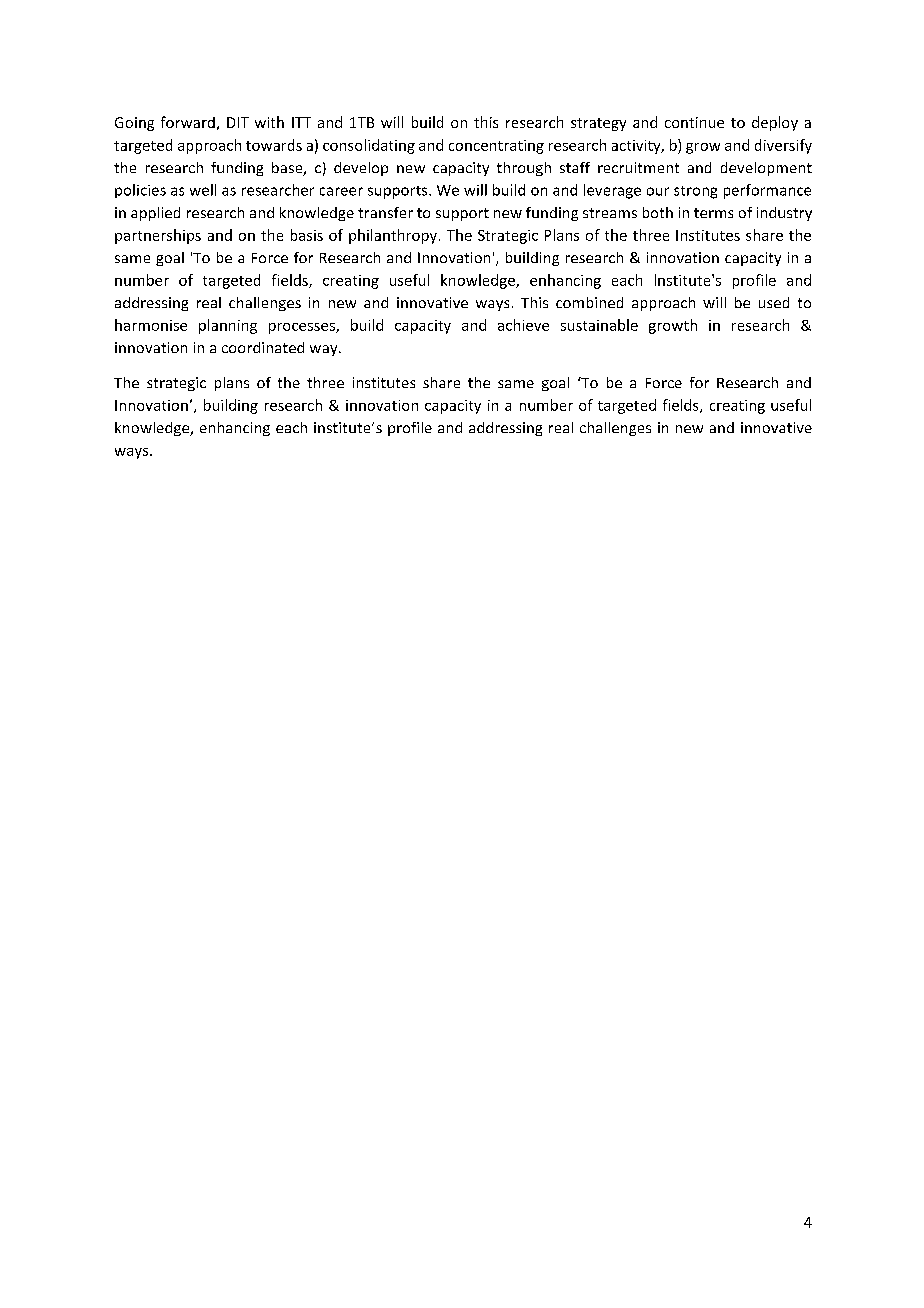 This screenshot has width=924, height=1308. I want to click on concentrating, so click(496, 147).
